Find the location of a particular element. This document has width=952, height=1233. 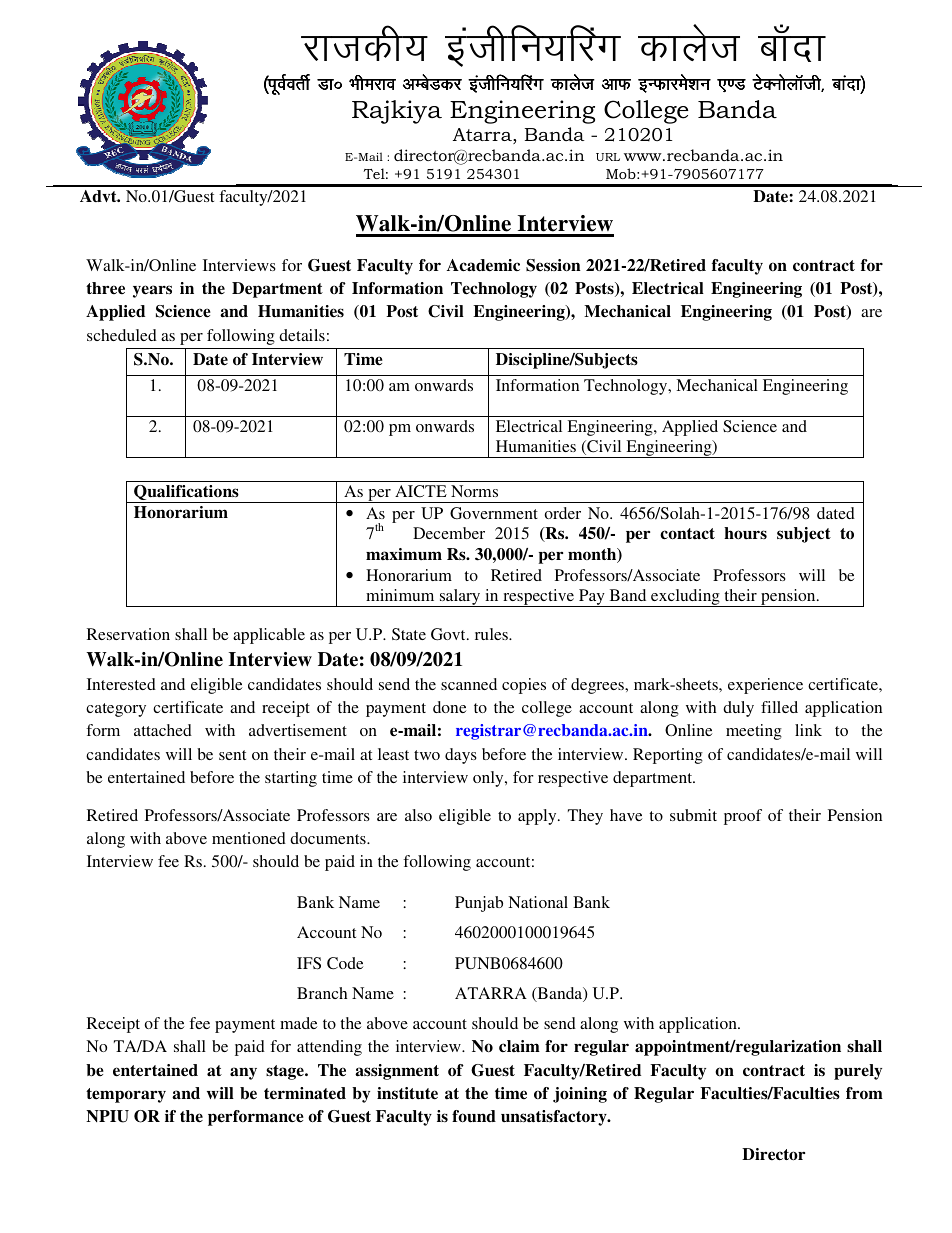

years is located at coordinates (152, 291).
